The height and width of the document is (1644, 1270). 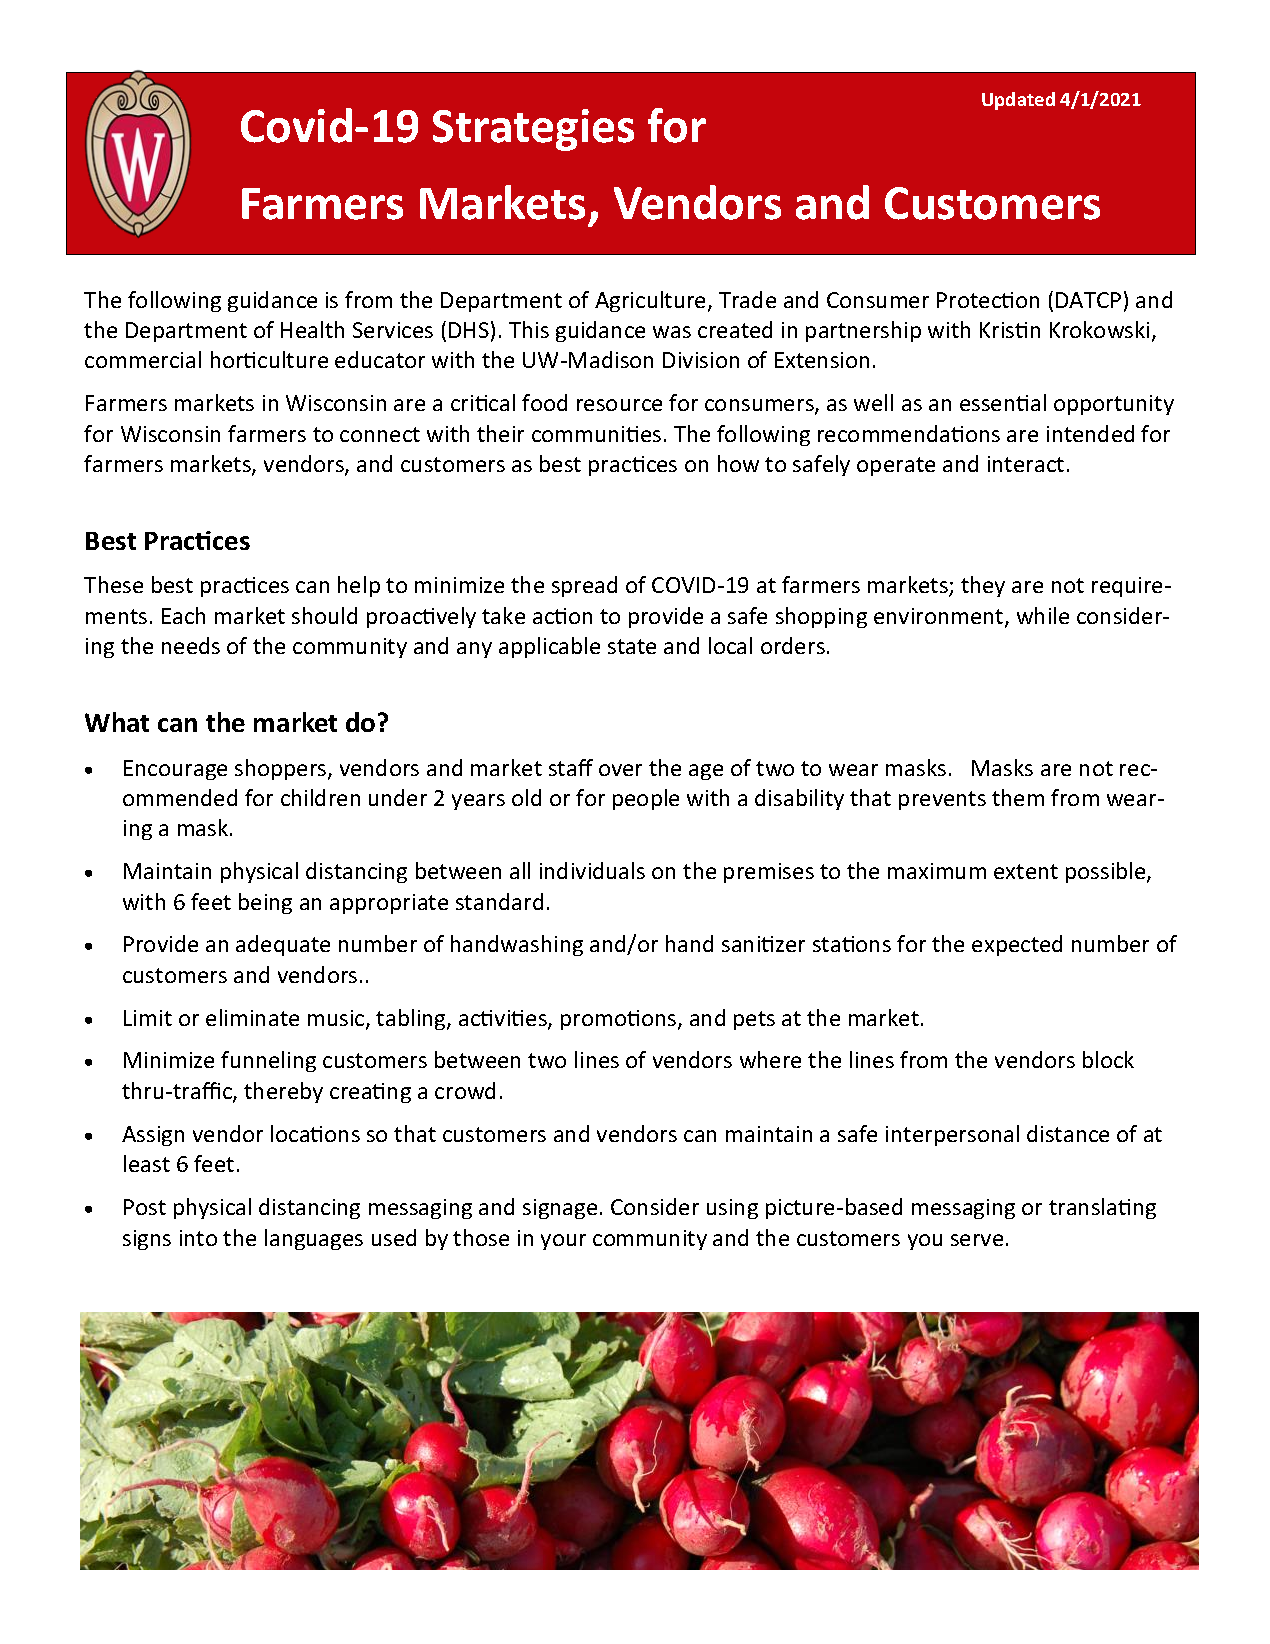 What do you see at coordinates (1018, 101) in the document?
I see `Updated` at bounding box center [1018, 101].
